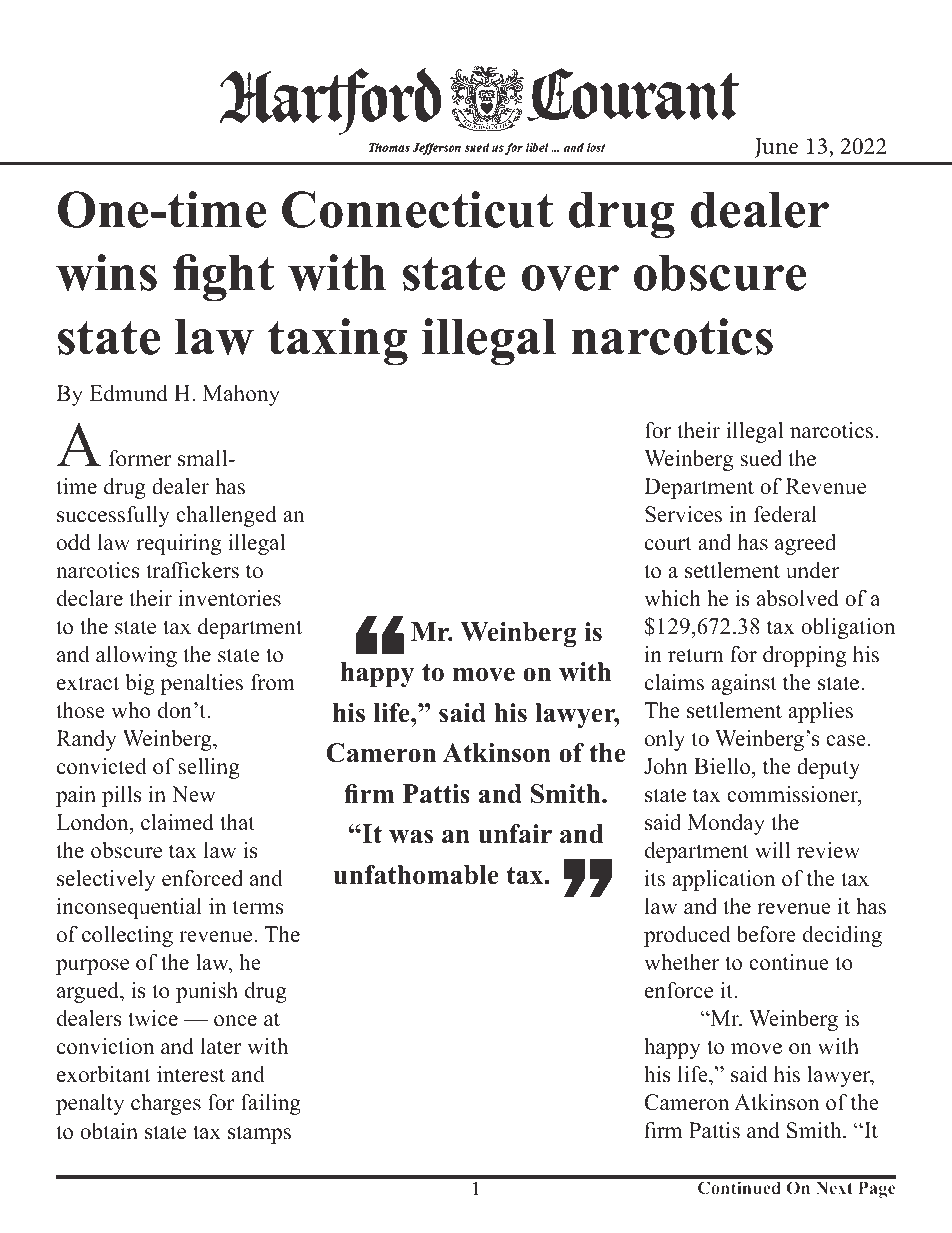 The width and height of the page is (952, 1233). I want to click on charges, so click(166, 1104).
